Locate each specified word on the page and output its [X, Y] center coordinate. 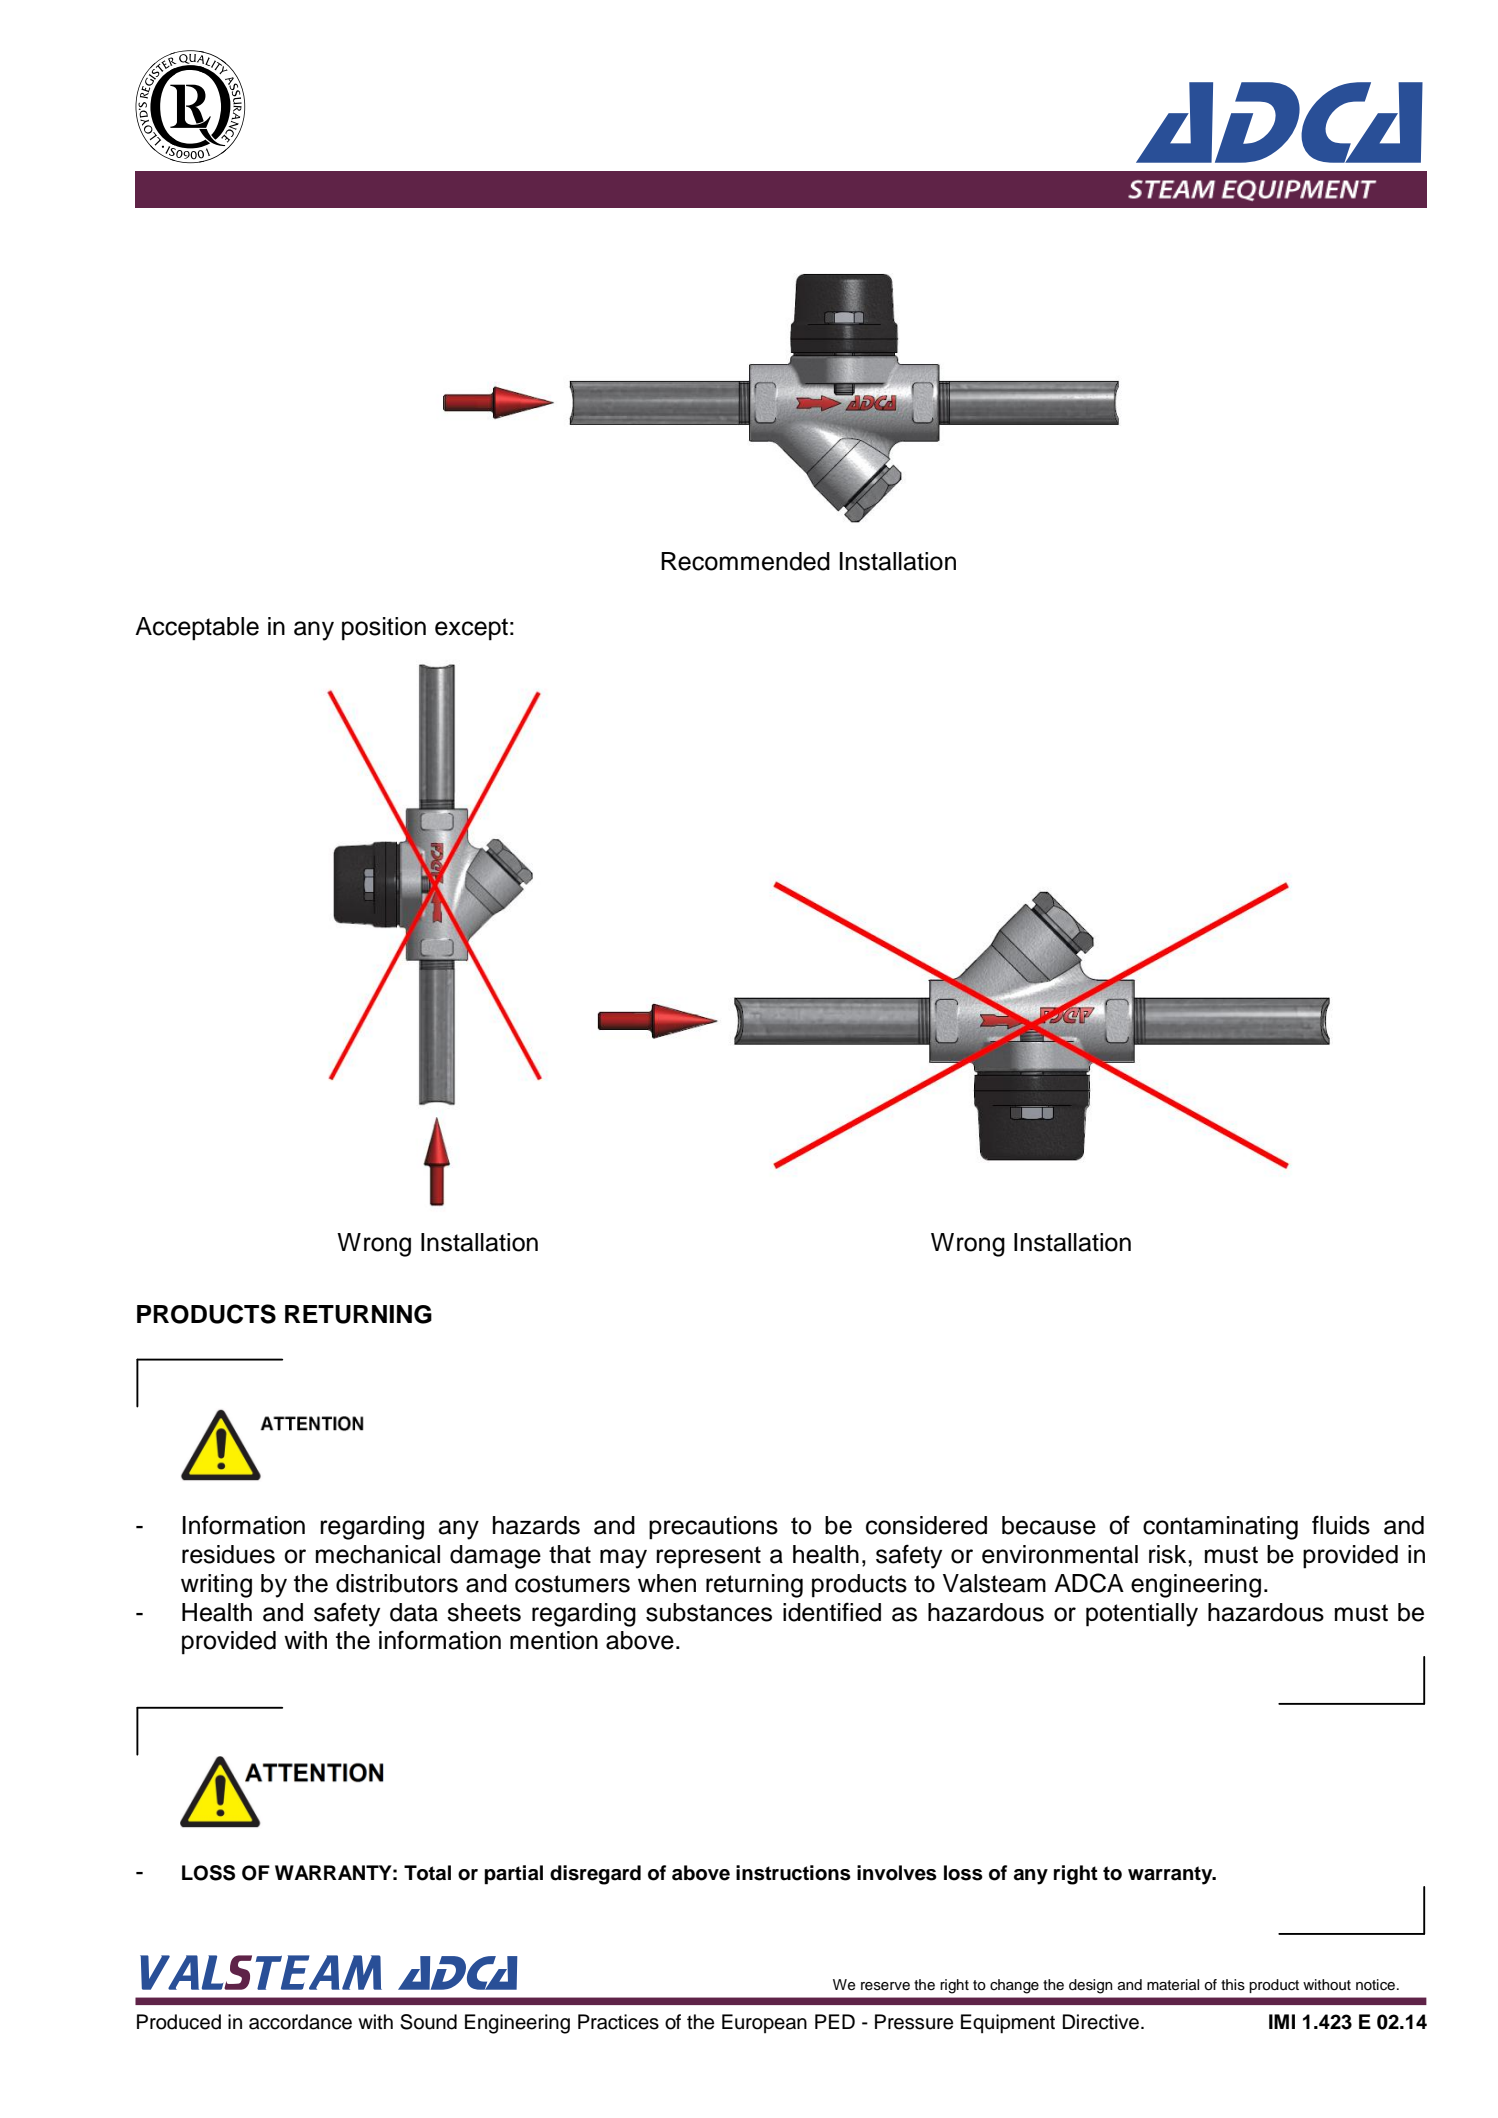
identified [832, 1612]
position [384, 629]
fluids [1341, 1525]
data [414, 1612]
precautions [713, 1528]
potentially [1142, 1615]
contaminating [1220, 1528]
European [764, 2023]
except [471, 629]
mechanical [378, 1554]
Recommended [745, 561]
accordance [300, 2022]
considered [926, 1525]
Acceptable [197, 629]
